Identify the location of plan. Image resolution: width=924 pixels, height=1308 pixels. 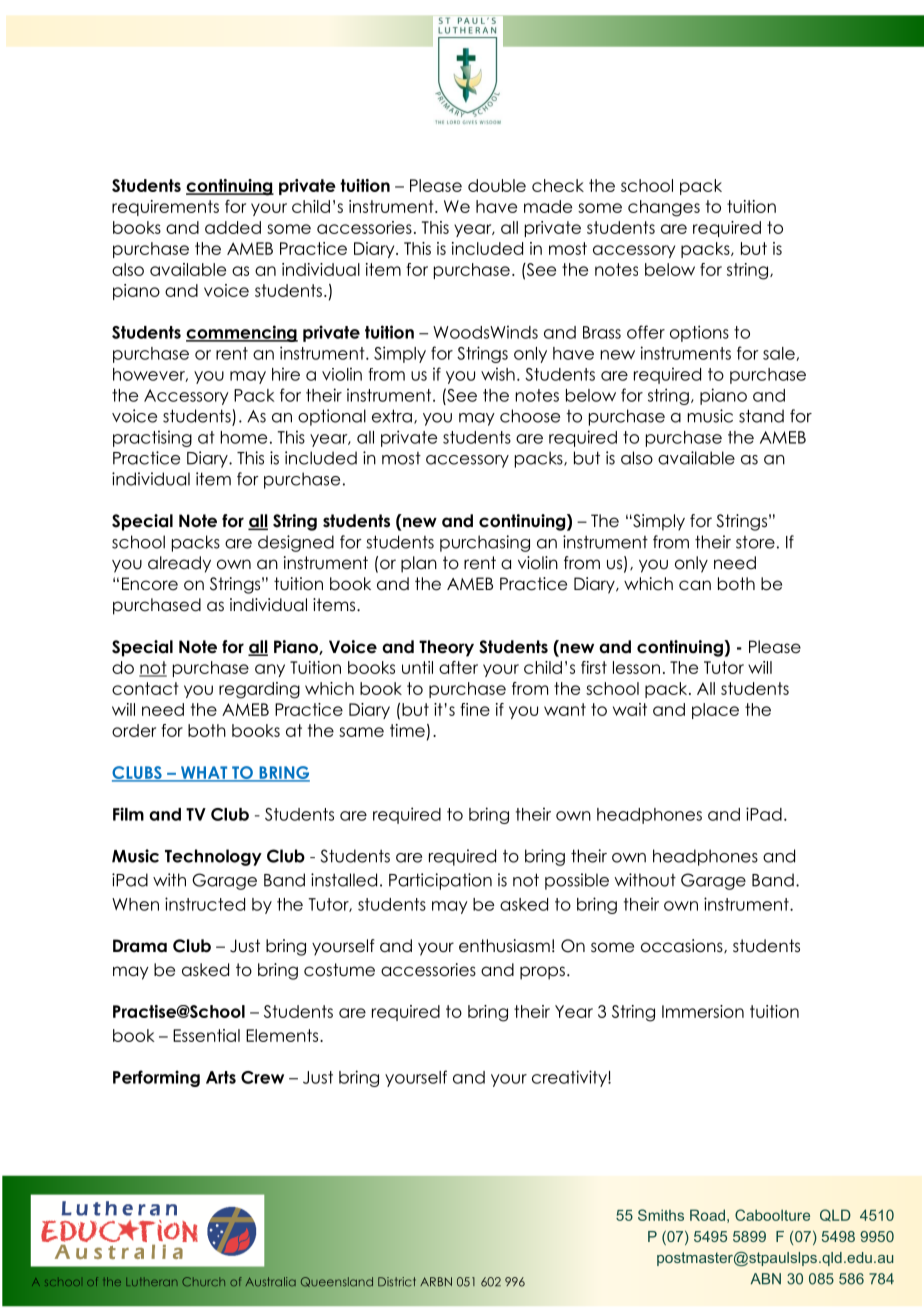
(419, 564).
